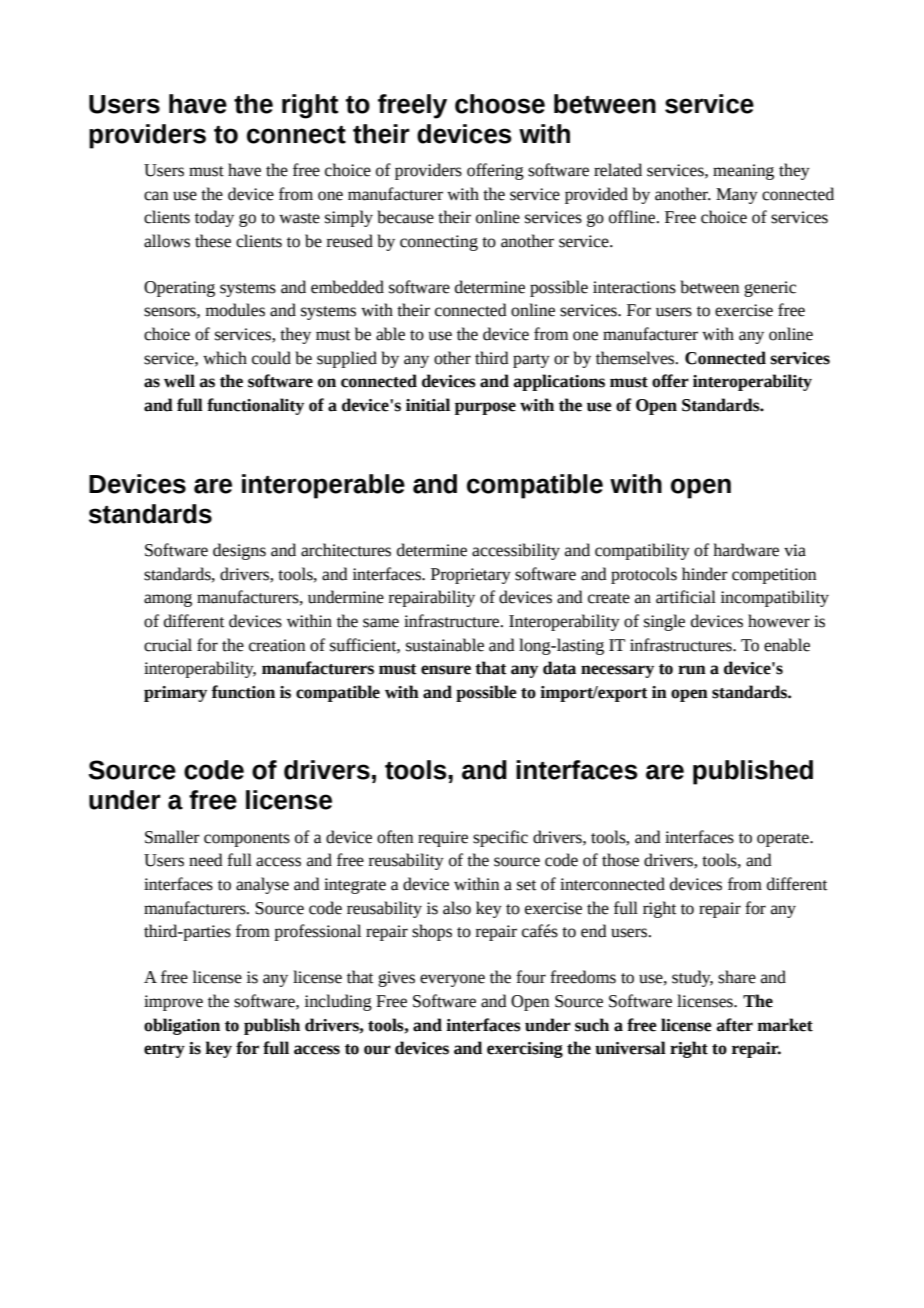 Image resolution: width=924 pixels, height=1308 pixels. What do you see at coordinates (743, 172) in the screenshot?
I see `meaning` at bounding box center [743, 172].
